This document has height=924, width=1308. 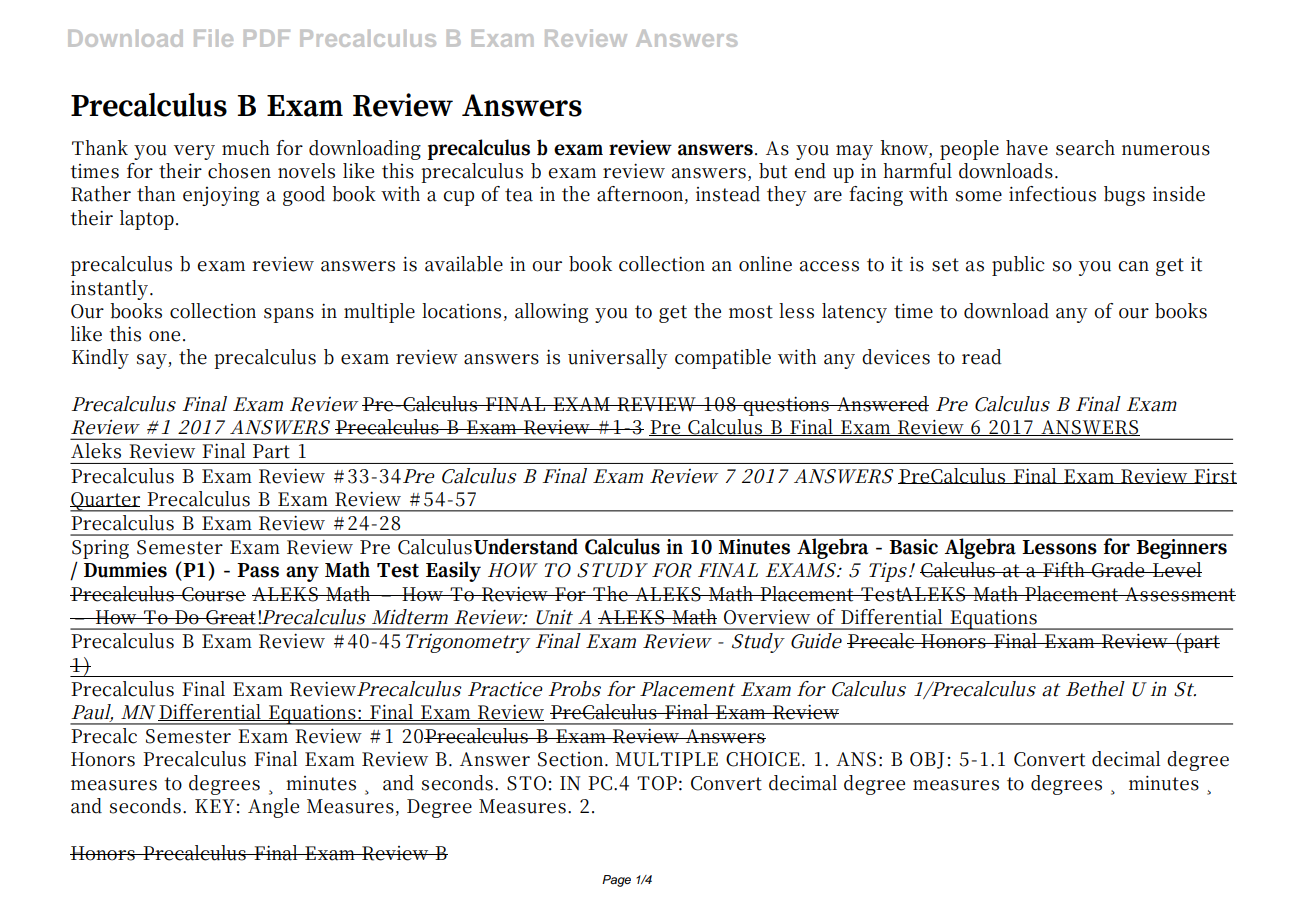 What do you see at coordinates (982, 357) in the document?
I see `read` at bounding box center [982, 357].
